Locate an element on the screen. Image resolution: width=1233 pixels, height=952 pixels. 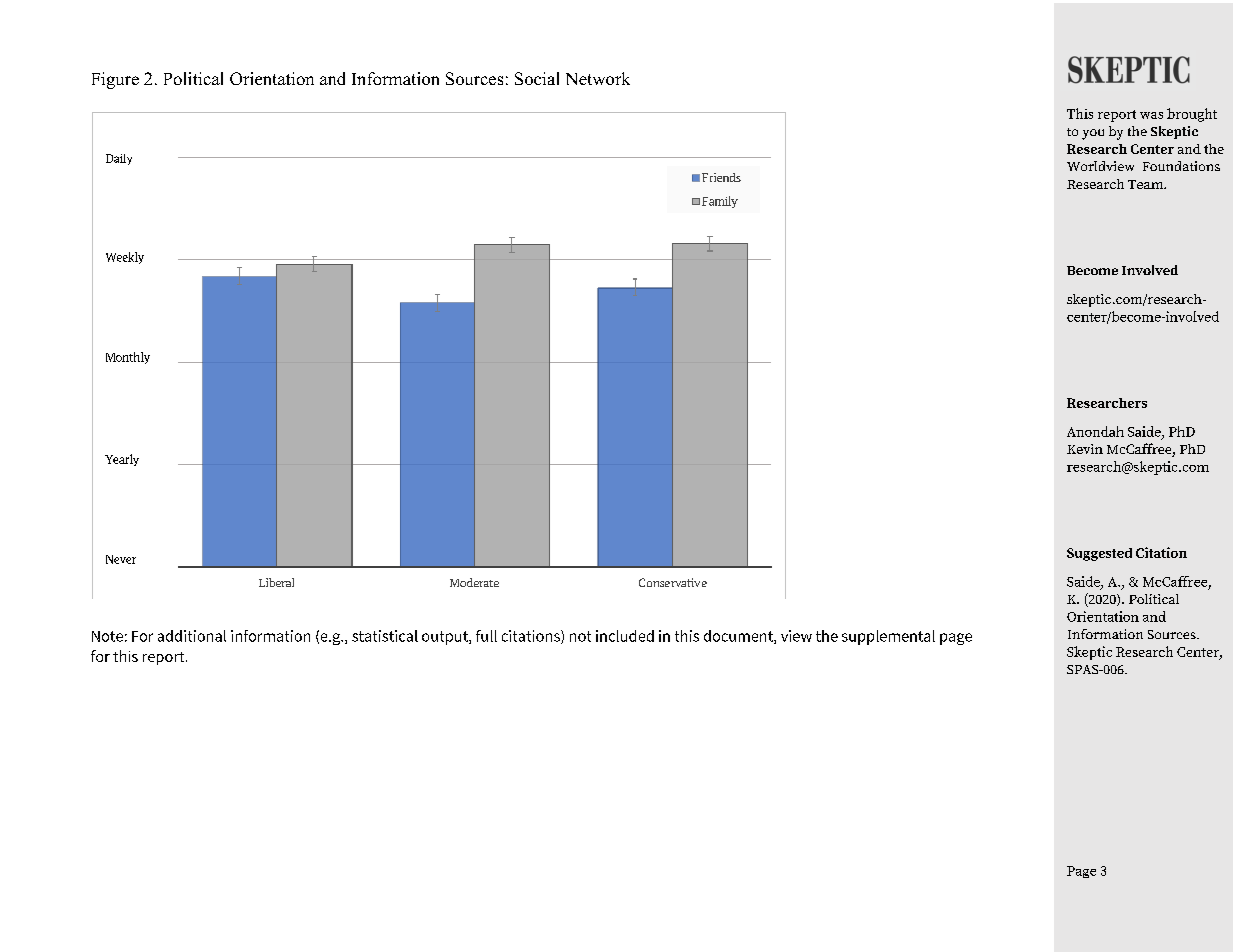
Yearly is located at coordinates (122, 460).
